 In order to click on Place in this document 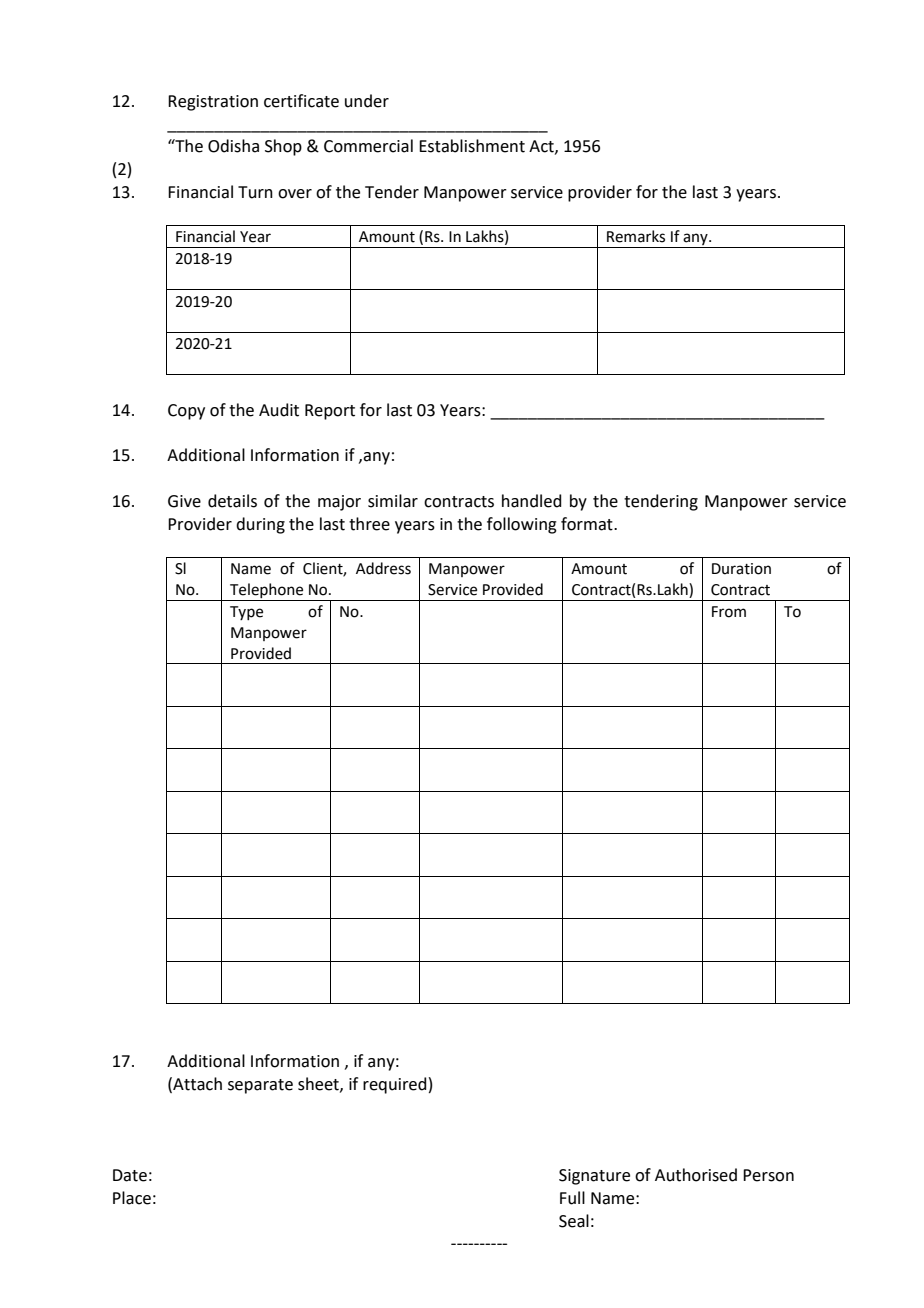, I will do `click(132, 1198)`.
